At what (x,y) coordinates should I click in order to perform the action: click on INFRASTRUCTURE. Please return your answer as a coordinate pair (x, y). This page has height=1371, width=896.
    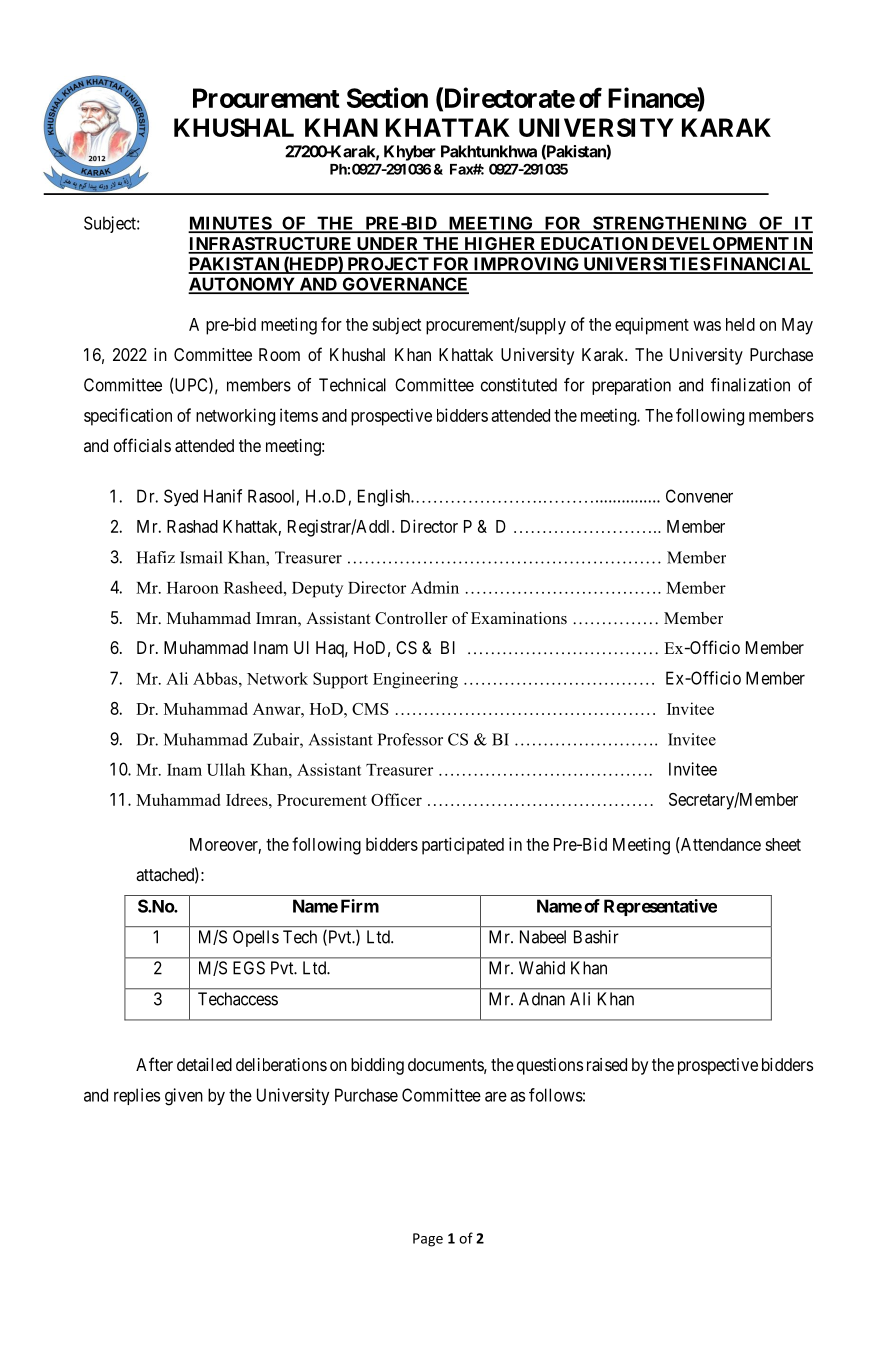
    Looking at the image, I should click on (271, 245).
